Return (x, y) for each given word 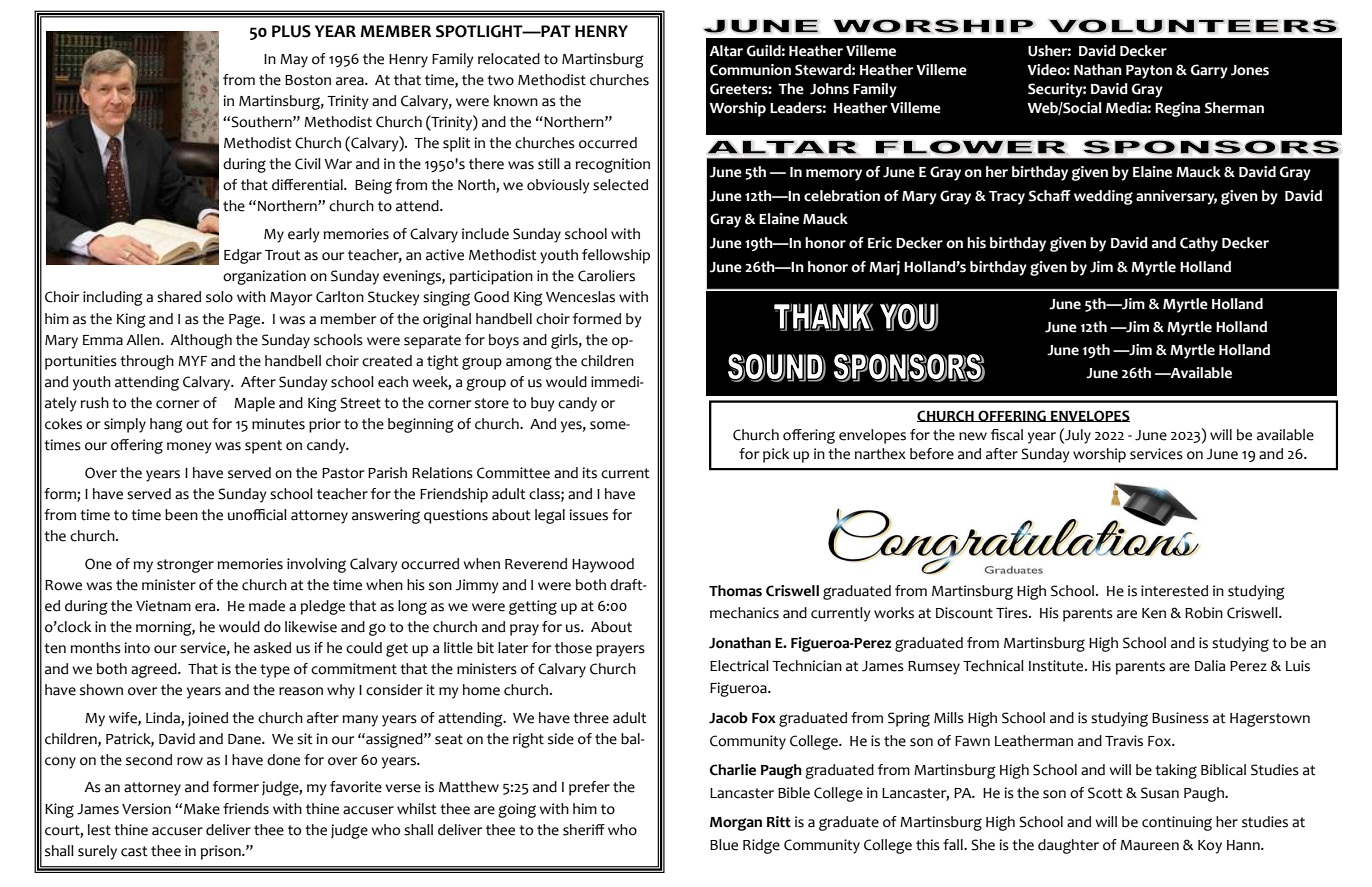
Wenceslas (580, 297)
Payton (1149, 72)
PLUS (291, 31)
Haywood (603, 565)
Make (202, 809)
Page (246, 321)
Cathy (1199, 244)
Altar (726, 51)
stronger (185, 566)
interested (1174, 591)
